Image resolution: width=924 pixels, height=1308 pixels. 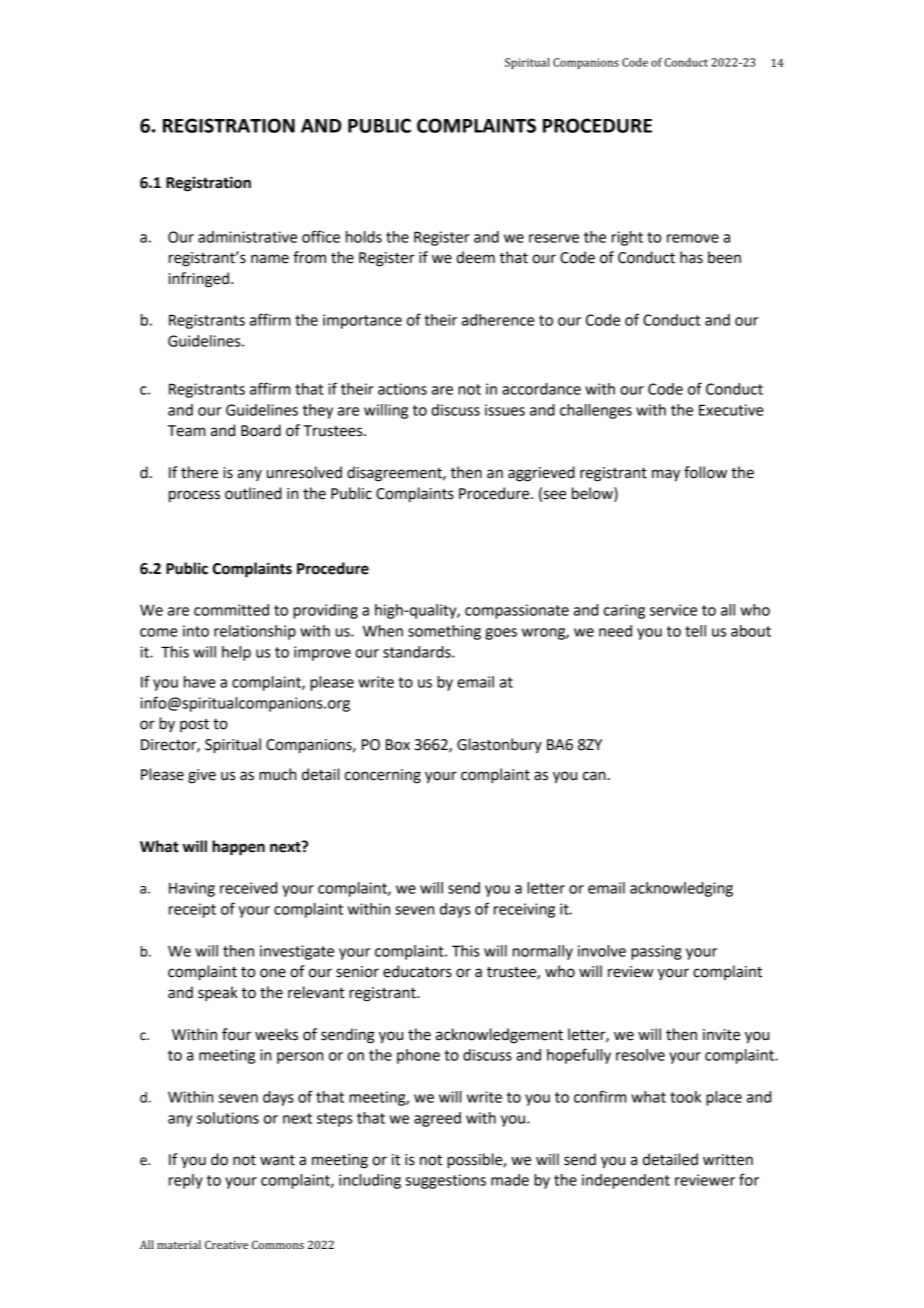 What do you see at coordinates (695, 631) in the screenshot?
I see `tell` at bounding box center [695, 631].
